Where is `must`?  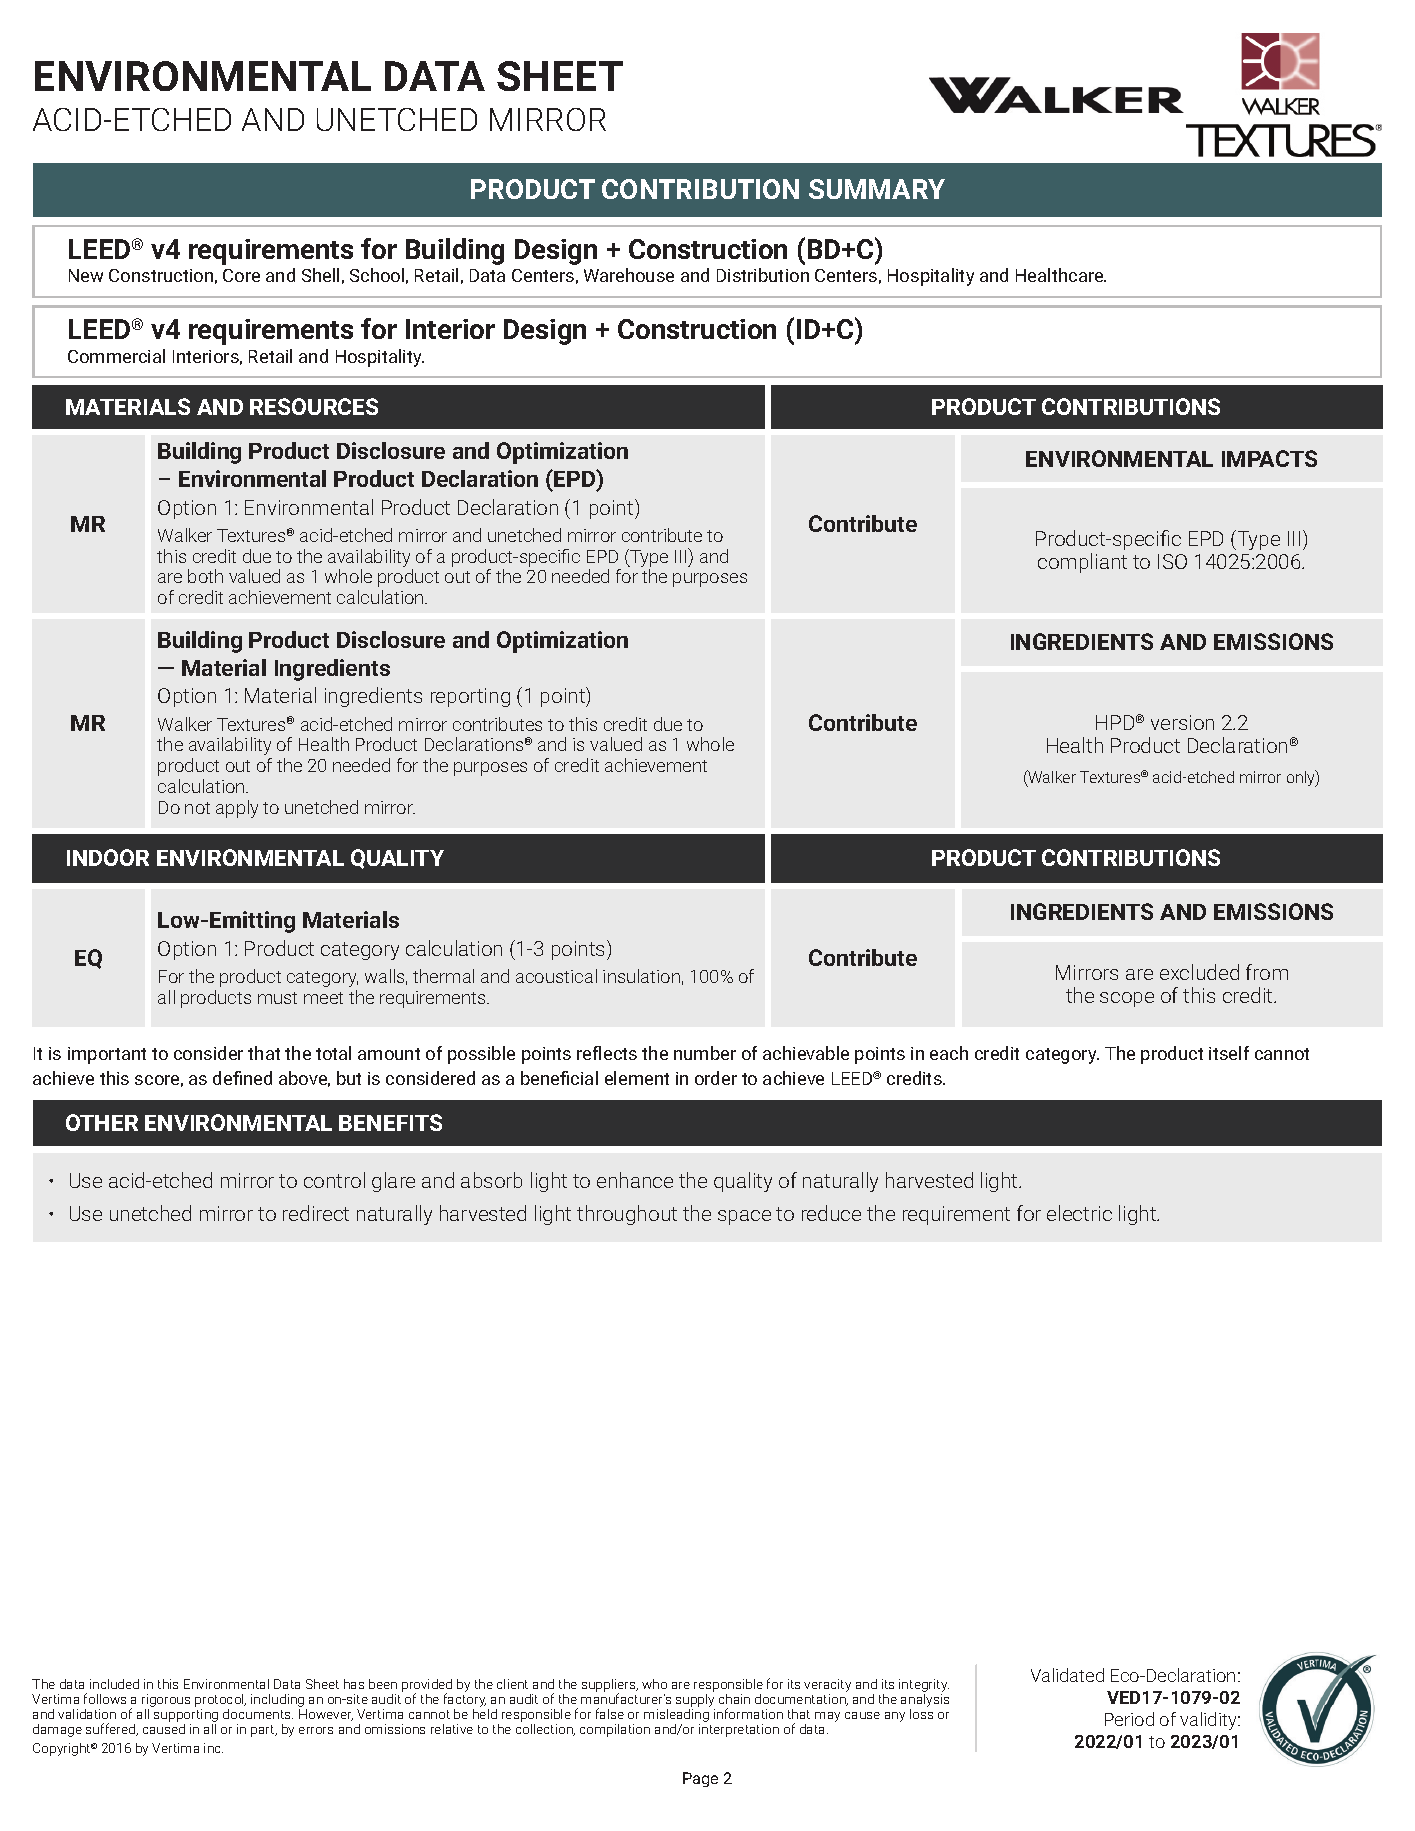 must is located at coordinates (277, 998).
